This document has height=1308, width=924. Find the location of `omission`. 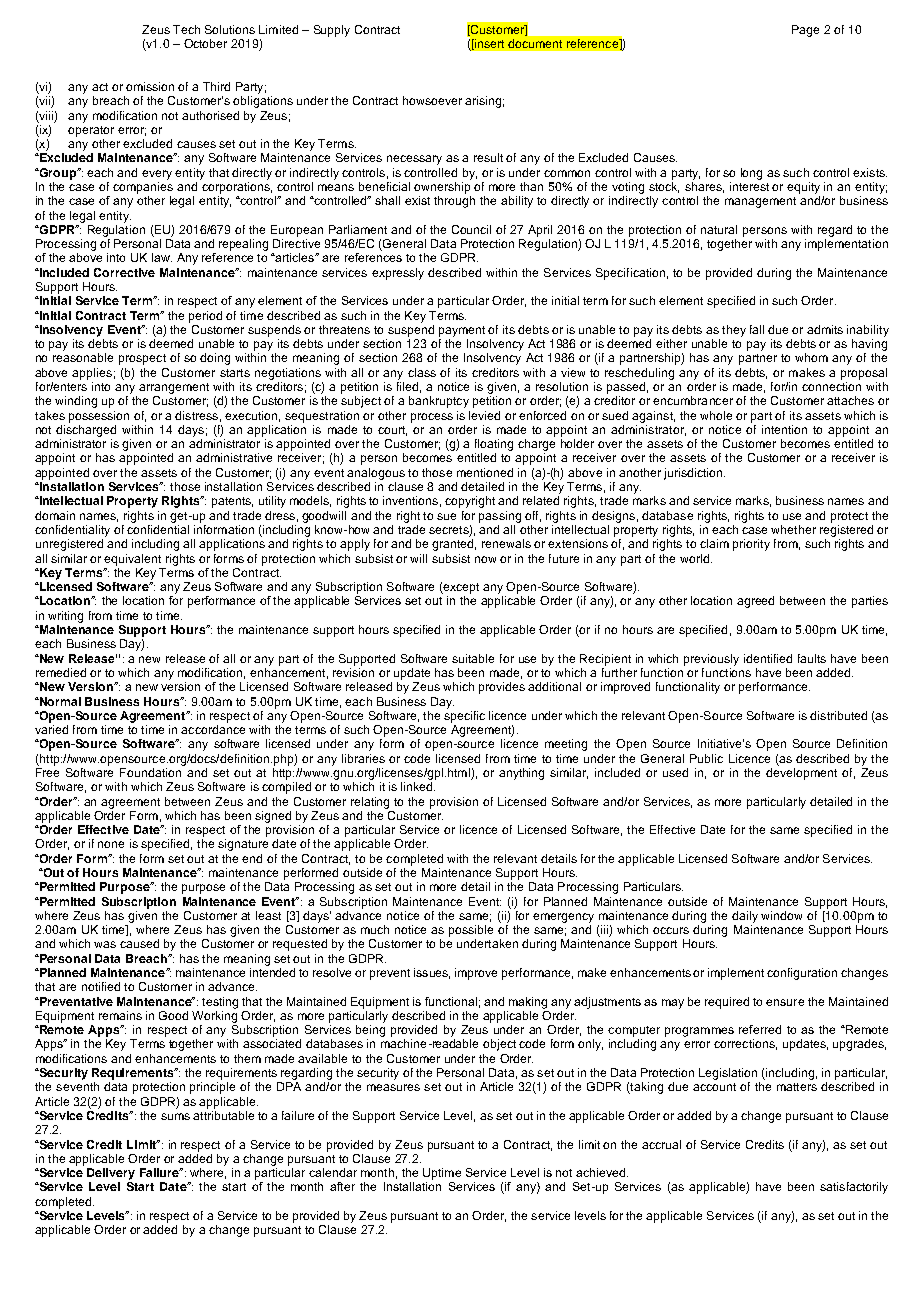

omission is located at coordinates (150, 86).
